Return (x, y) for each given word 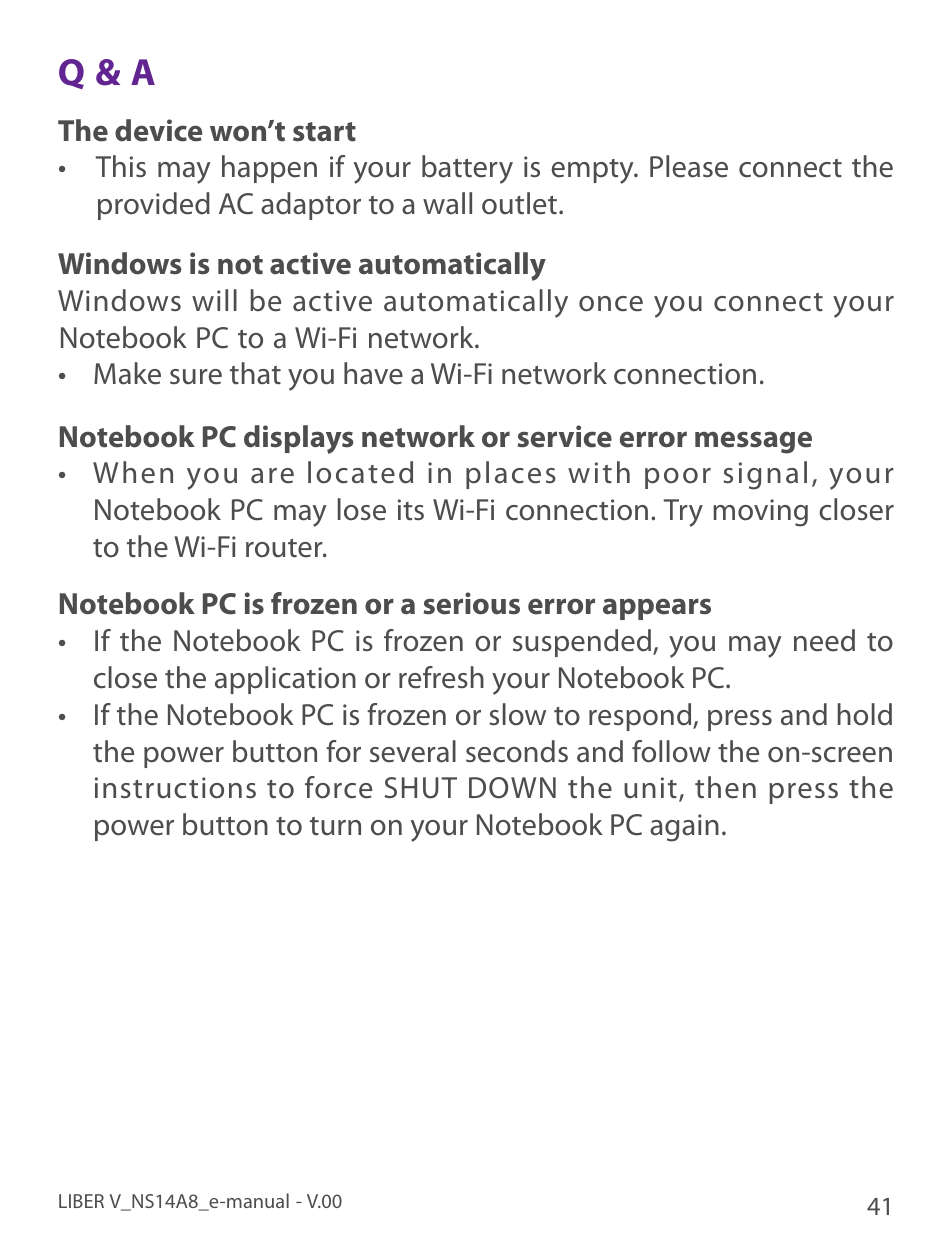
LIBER (81, 1201)
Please (689, 166)
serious (471, 603)
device (158, 130)
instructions (175, 788)
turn (335, 826)
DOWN (512, 788)
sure (196, 377)
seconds (517, 751)
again (684, 828)
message (753, 442)
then (725, 787)
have (373, 373)
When (133, 472)
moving (760, 513)
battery (467, 169)
